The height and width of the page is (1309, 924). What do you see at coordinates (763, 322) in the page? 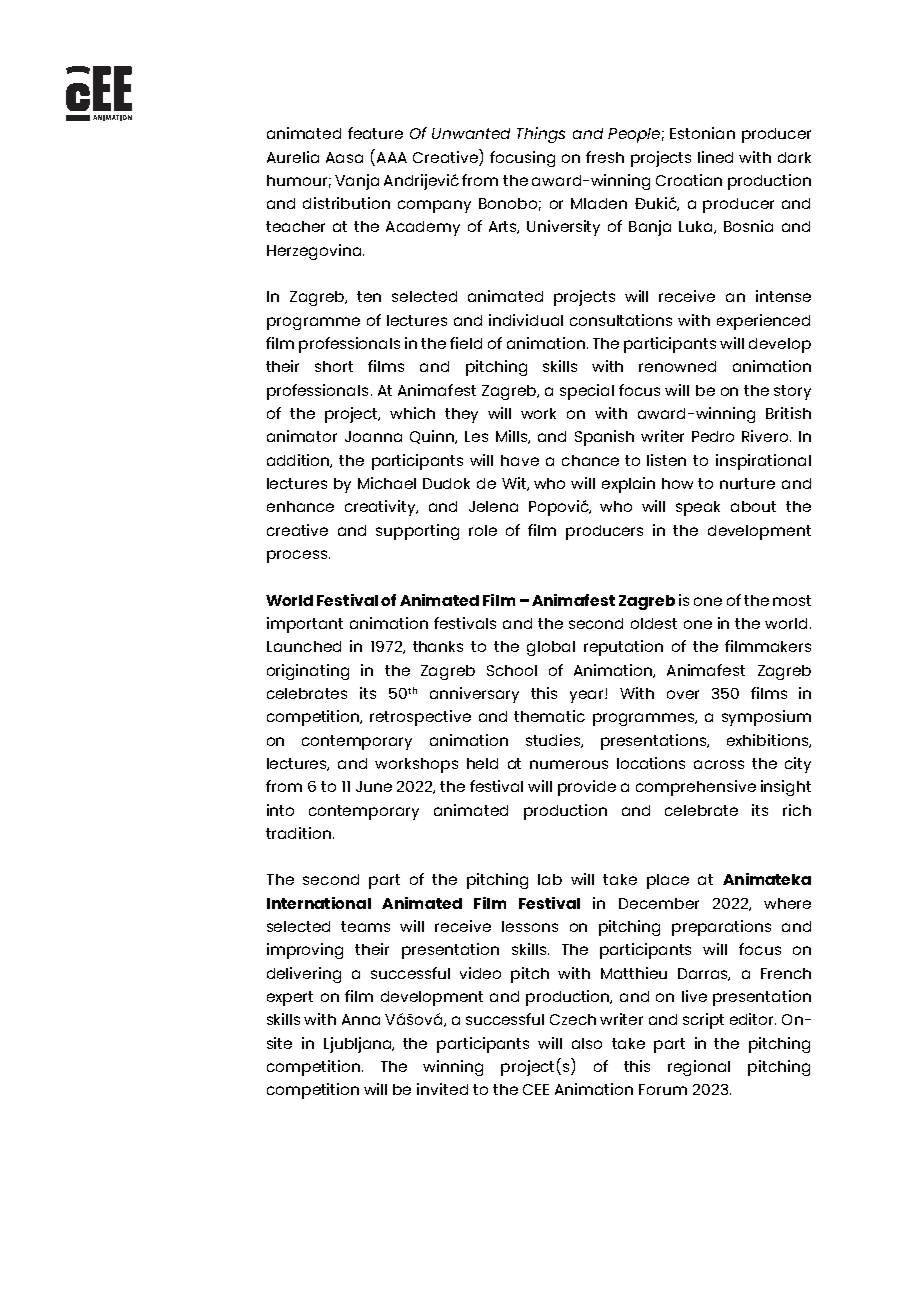
I see `experienced` at bounding box center [763, 322].
